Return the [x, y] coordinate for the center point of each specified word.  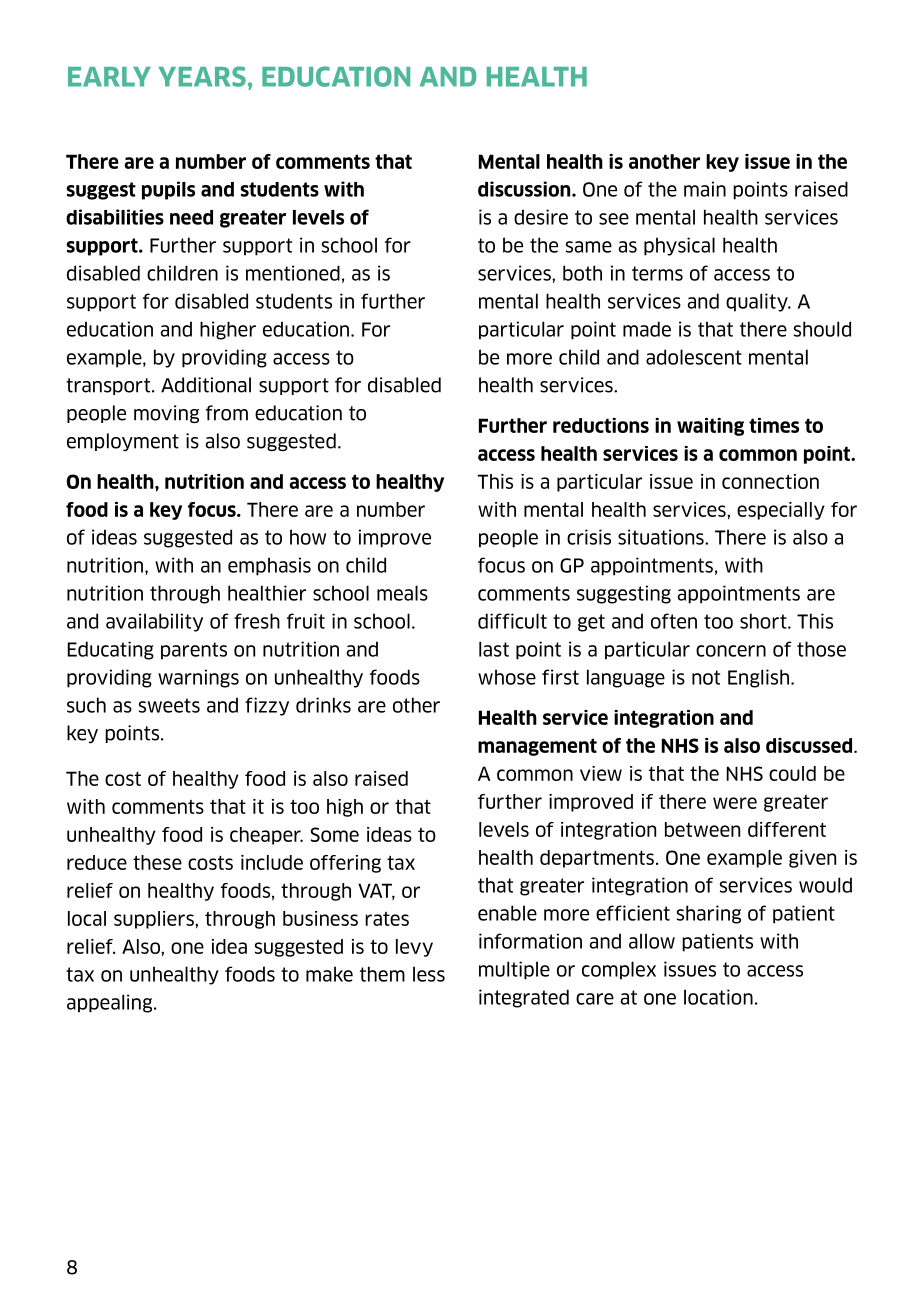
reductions [601, 425]
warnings [198, 678]
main [705, 189]
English [758, 678]
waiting [710, 427]
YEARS [202, 76]
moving [166, 414]
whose [507, 677]
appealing [111, 1003]
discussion [525, 189]
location [718, 997]
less [429, 974]
